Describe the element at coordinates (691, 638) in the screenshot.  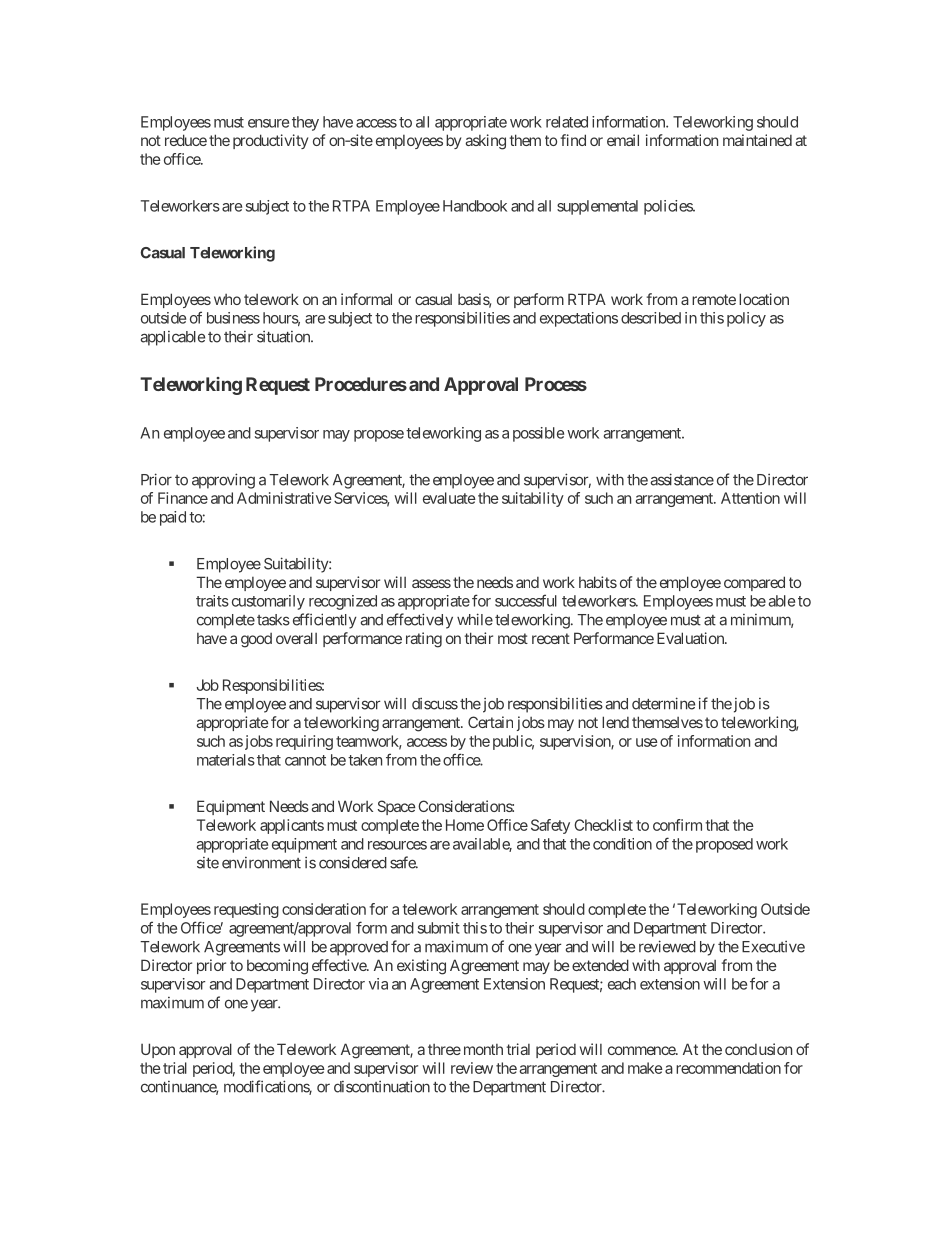
I see `Evaluation` at that location.
